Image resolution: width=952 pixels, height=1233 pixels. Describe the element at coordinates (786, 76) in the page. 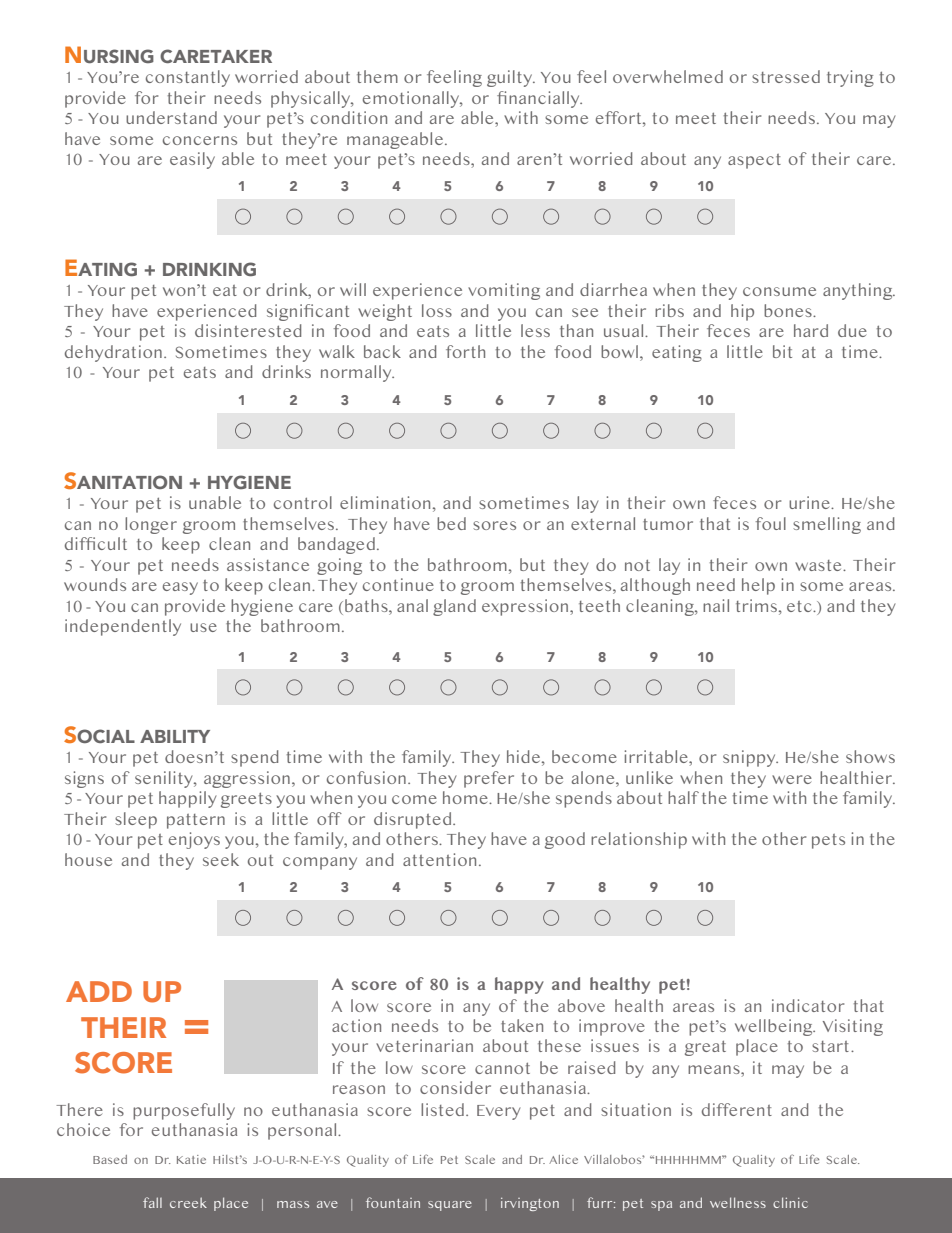

I see `stressed` at that location.
